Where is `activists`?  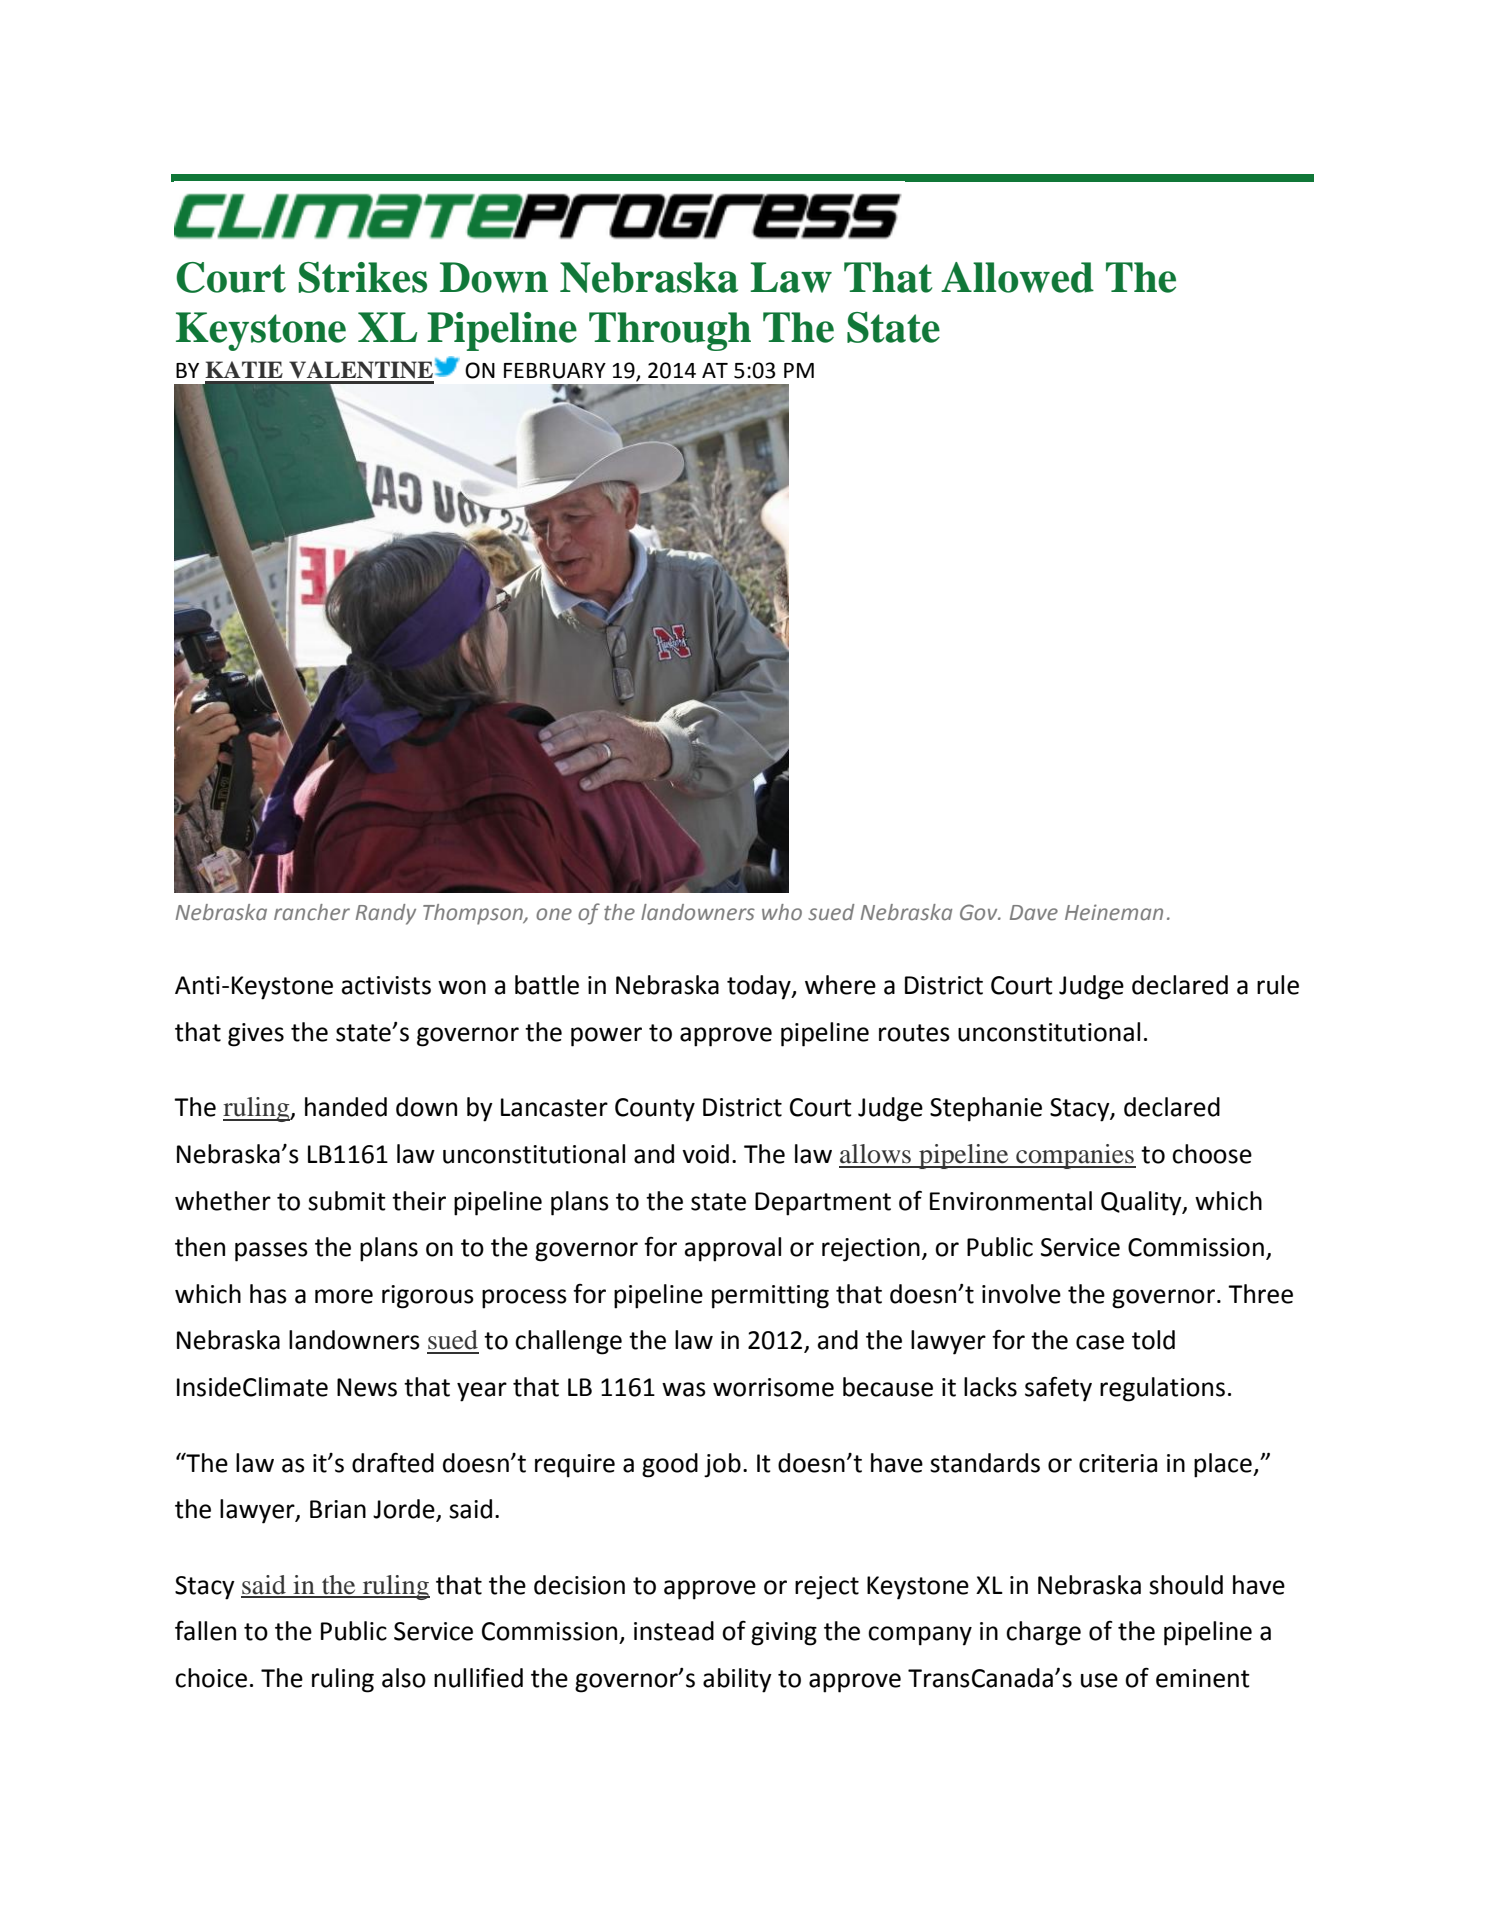
activists is located at coordinates (386, 985).
